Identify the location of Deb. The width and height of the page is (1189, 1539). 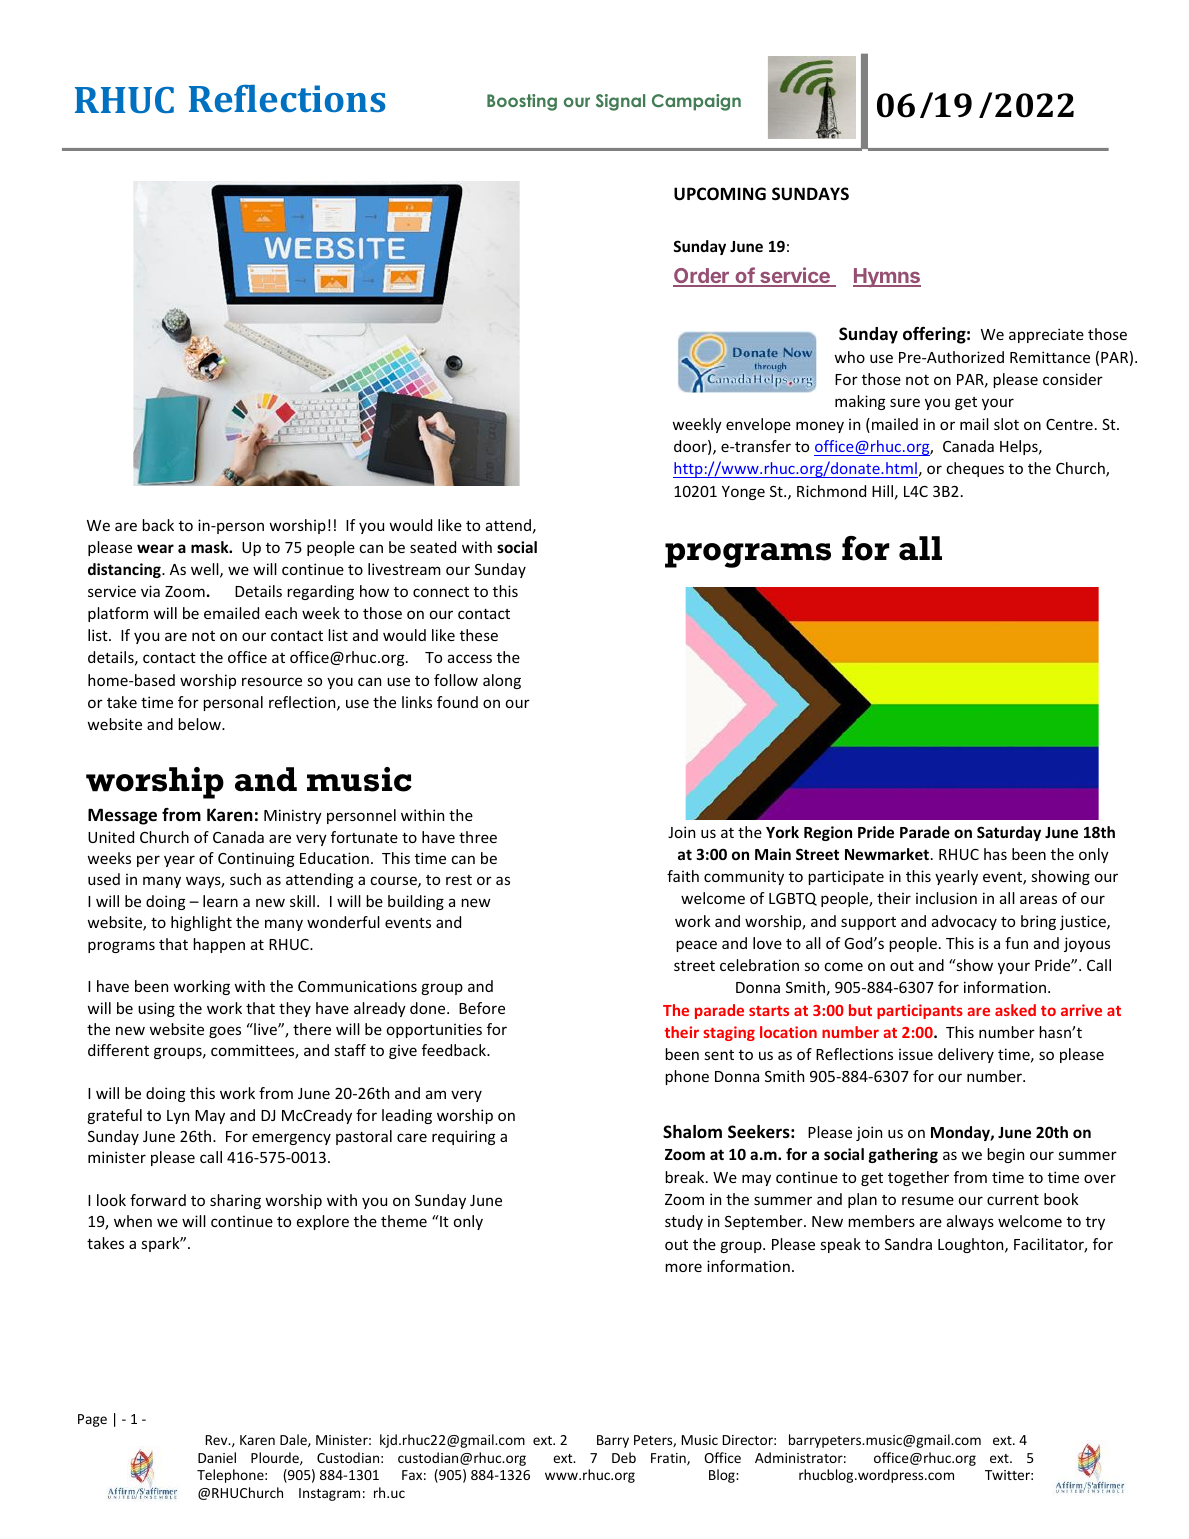
(624, 1457).
